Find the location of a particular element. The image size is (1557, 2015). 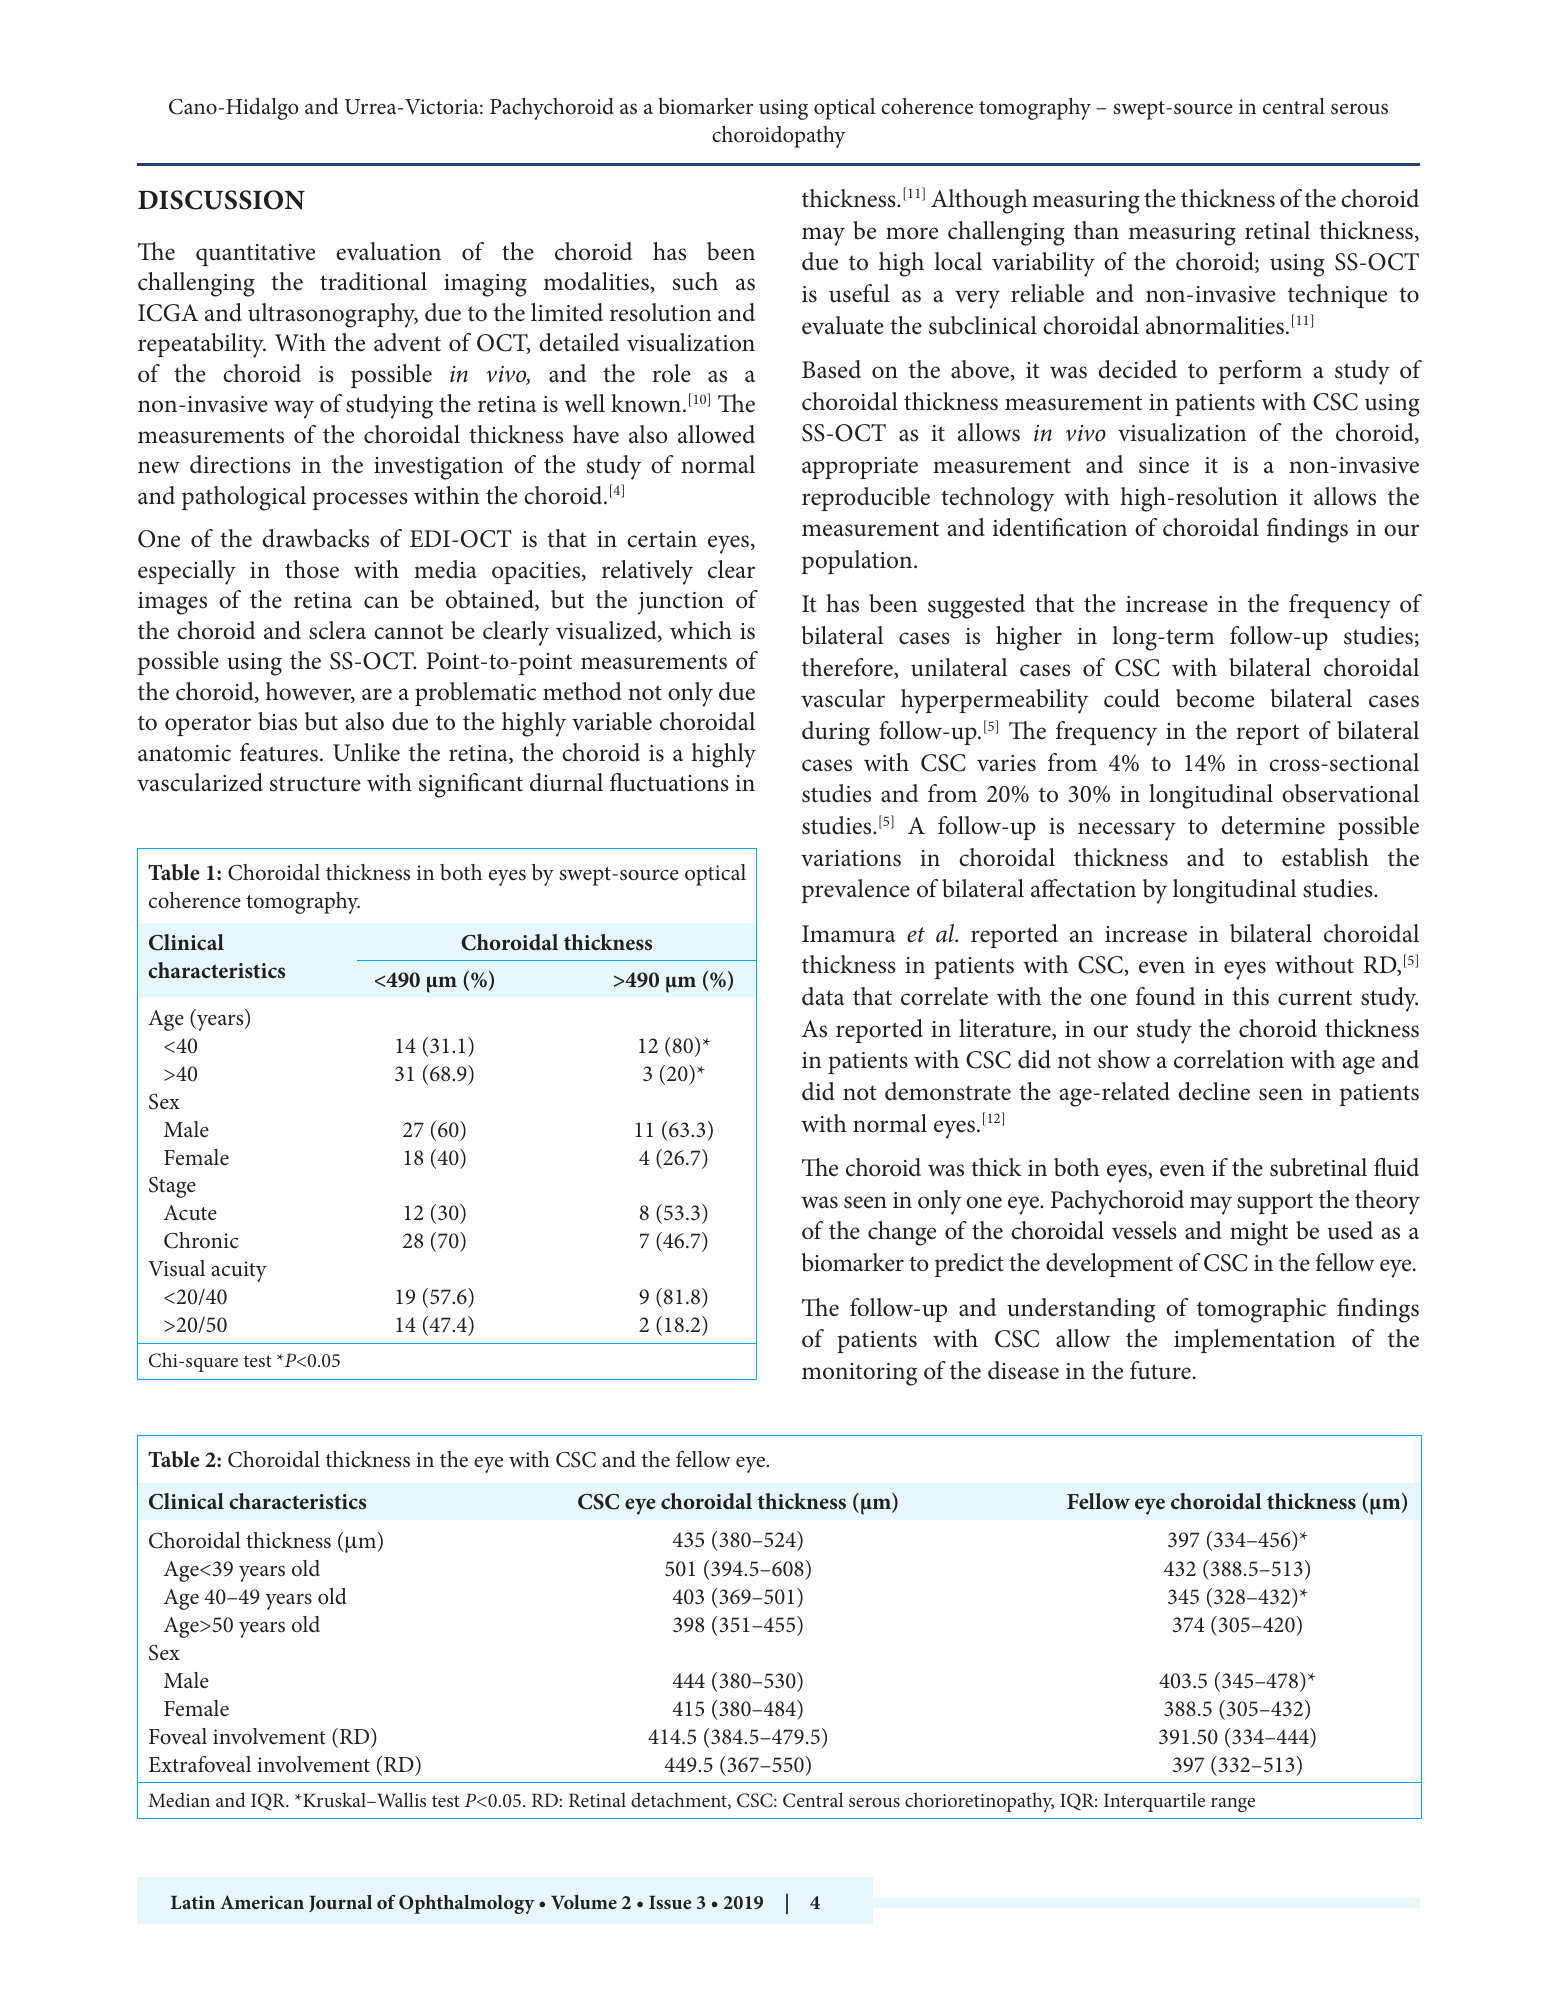

quantitative is located at coordinates (255, 255).
